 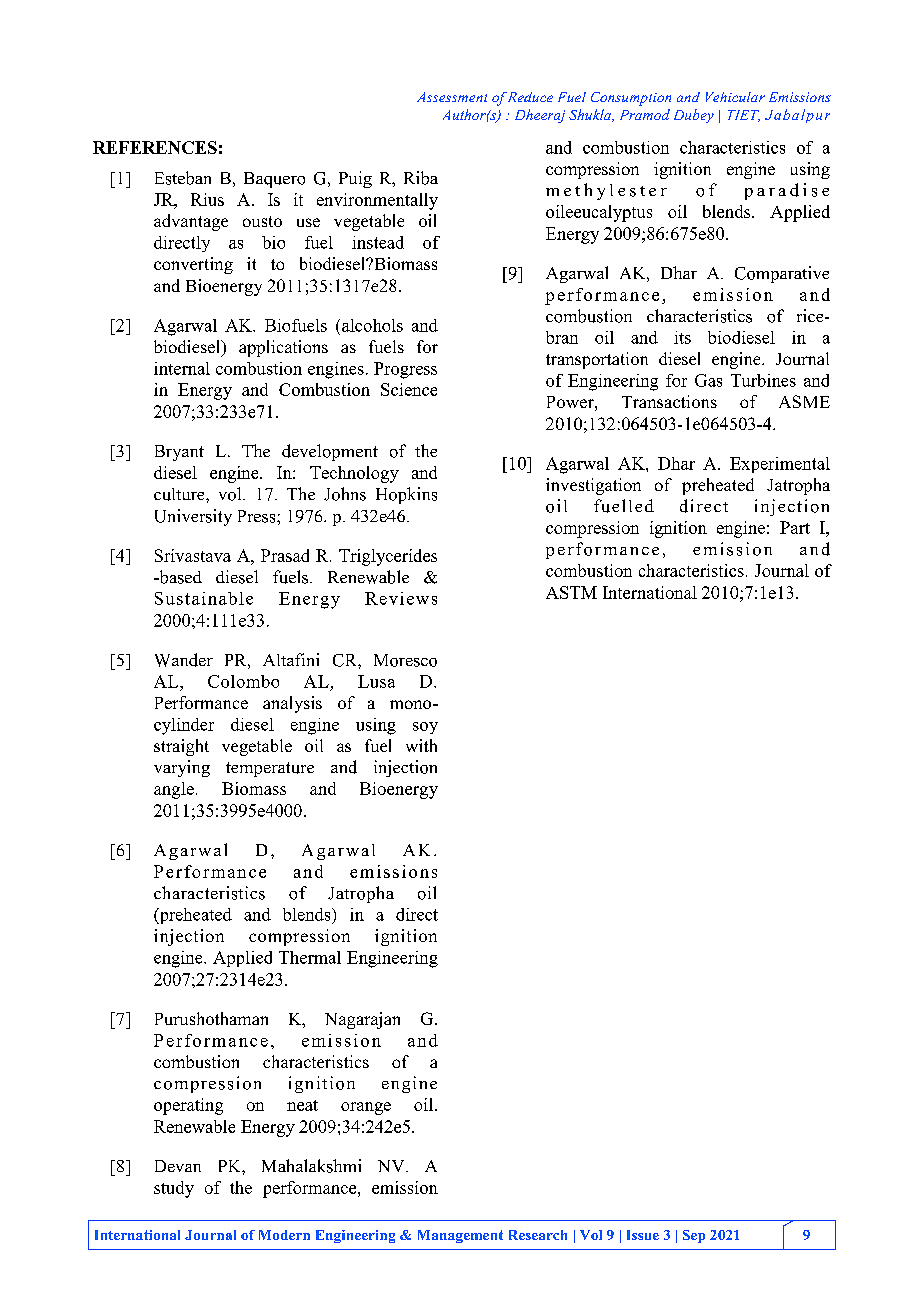 I want to click on Sep, so click(x=694, y=1236).
